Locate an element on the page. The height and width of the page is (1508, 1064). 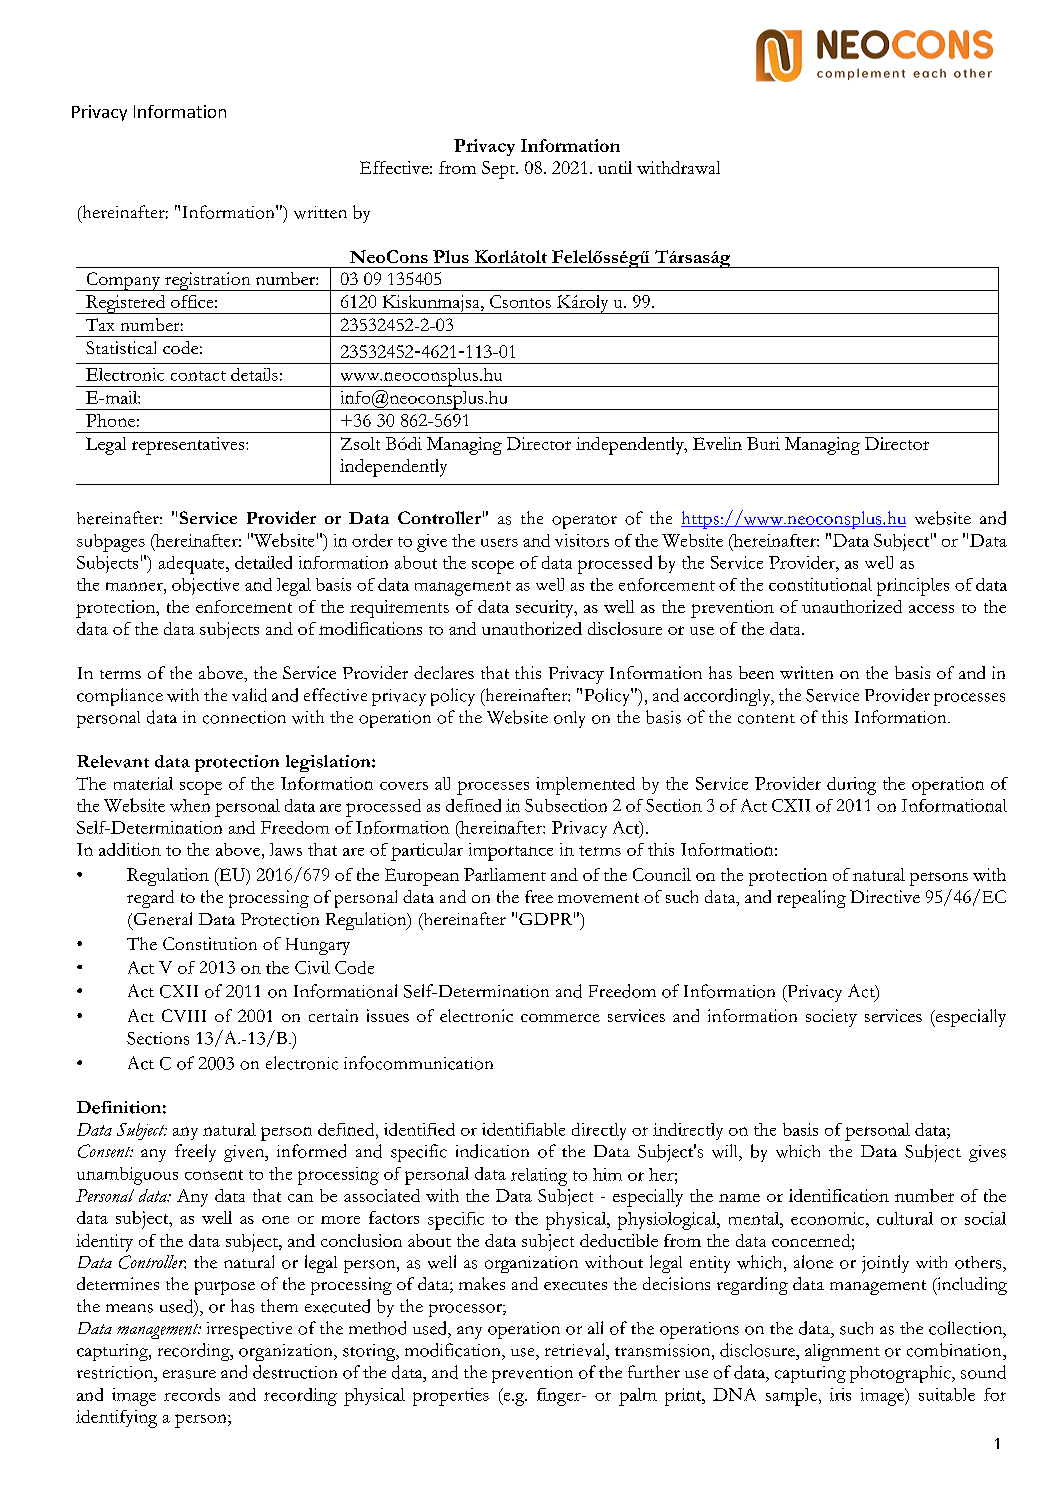
representatives is located at coordinates (189, 446).
